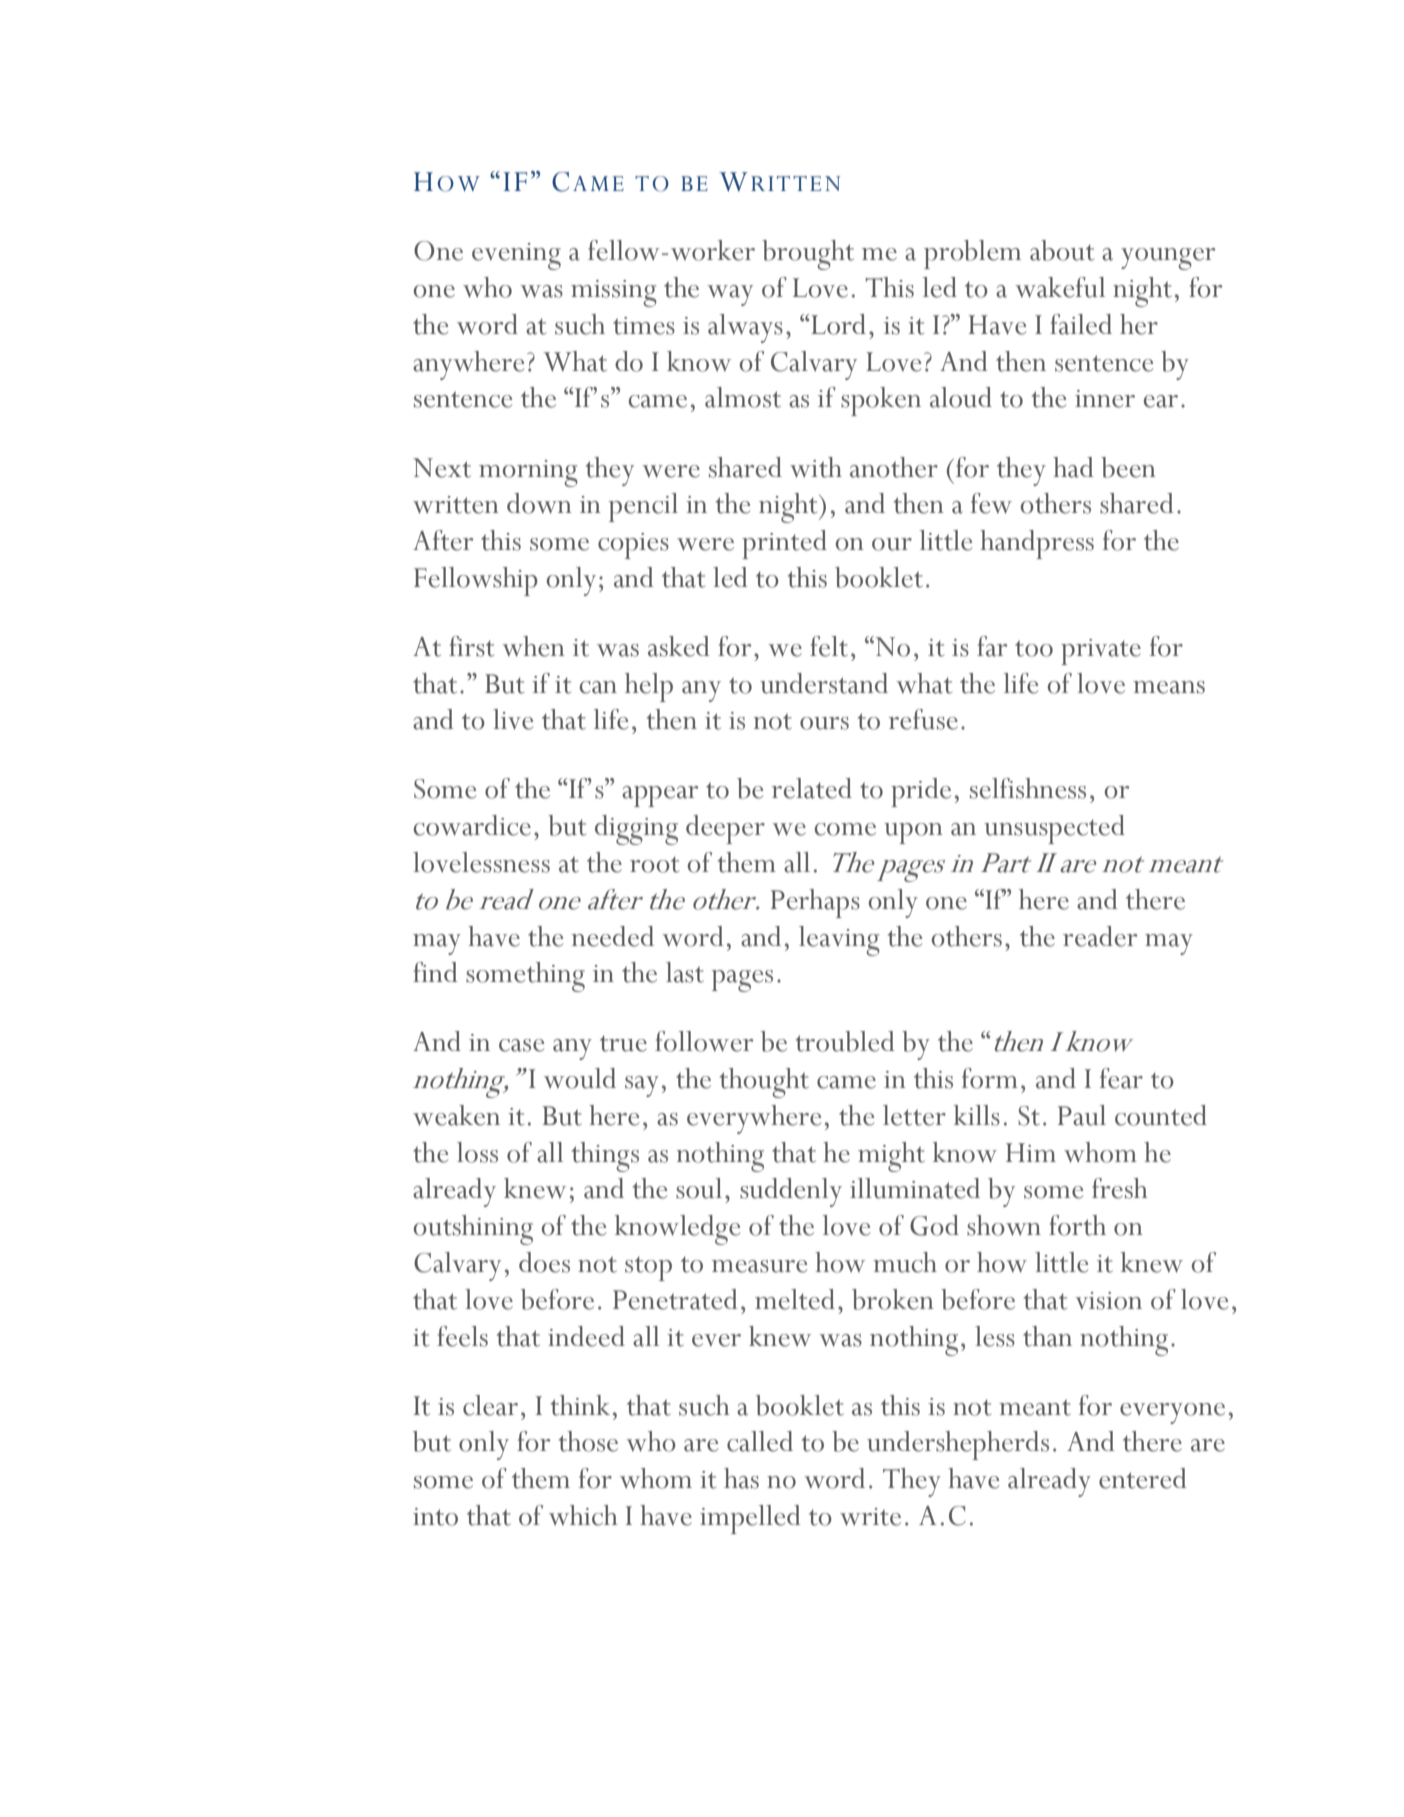  Describe the element at coordinates (516, 256) in the page. I see `evening` at that location.
